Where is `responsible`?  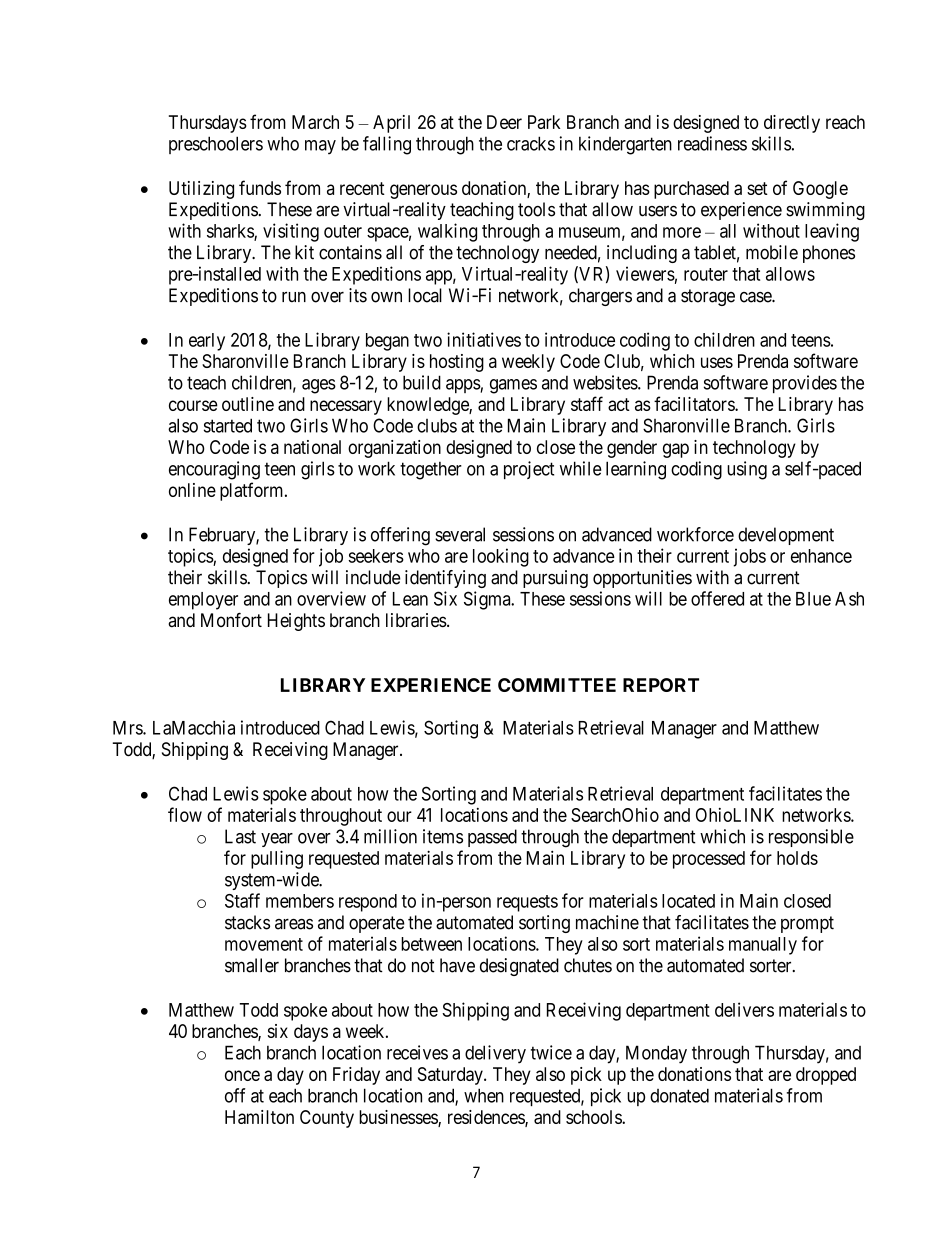 responsible is located at coordinates (811, 838).
